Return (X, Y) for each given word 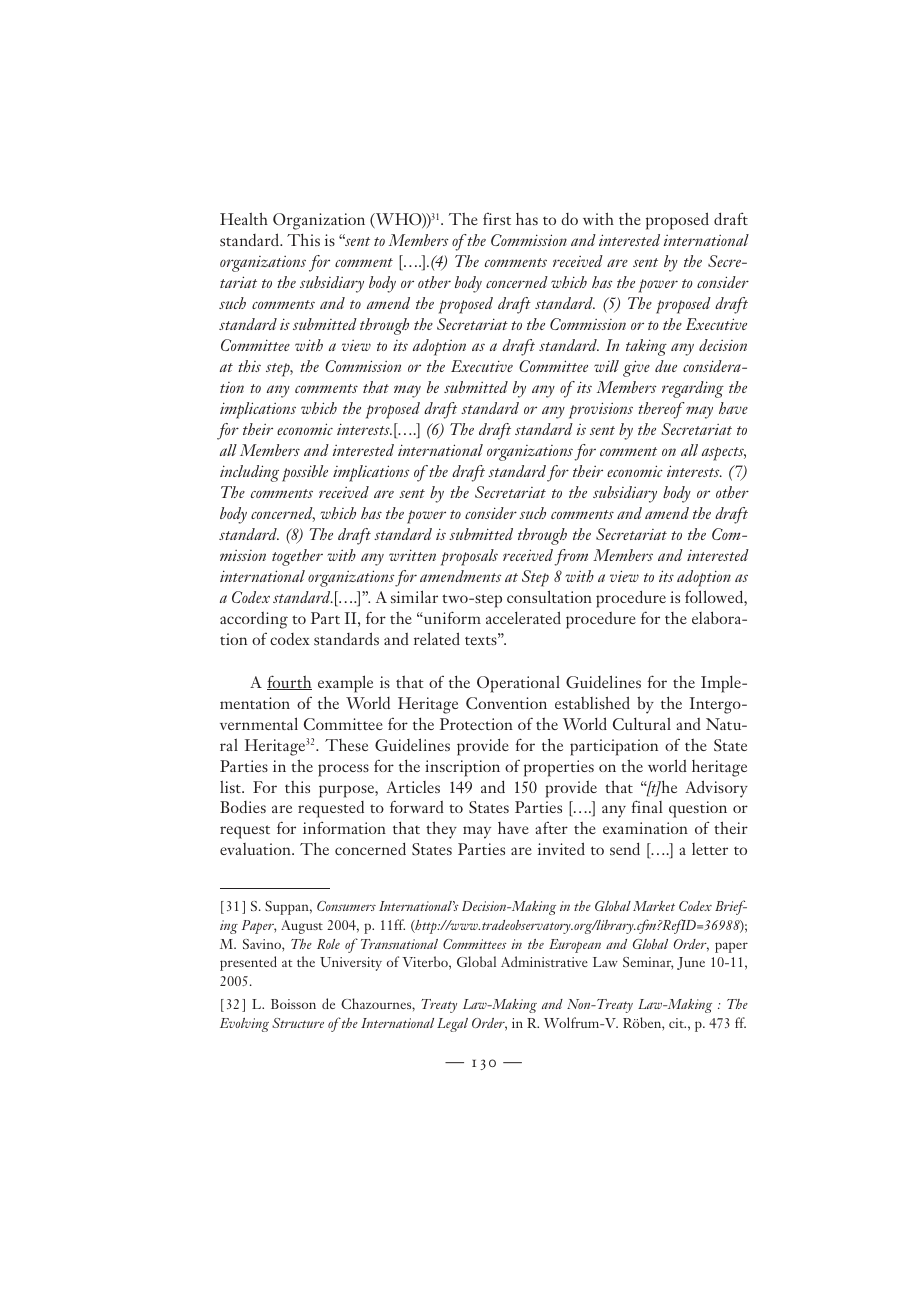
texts (482, 639)
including (249, 473)
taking (646, 347)
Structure (298, 1023)
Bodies (243, 807)
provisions (601, 410)
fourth (289, 682)
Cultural (642, 723)
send (625, 848)
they (441, 830)
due (666, 366)
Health (244, 218)
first (497, 218)
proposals (469, 557)
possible (305, 473)
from (571, 557)
